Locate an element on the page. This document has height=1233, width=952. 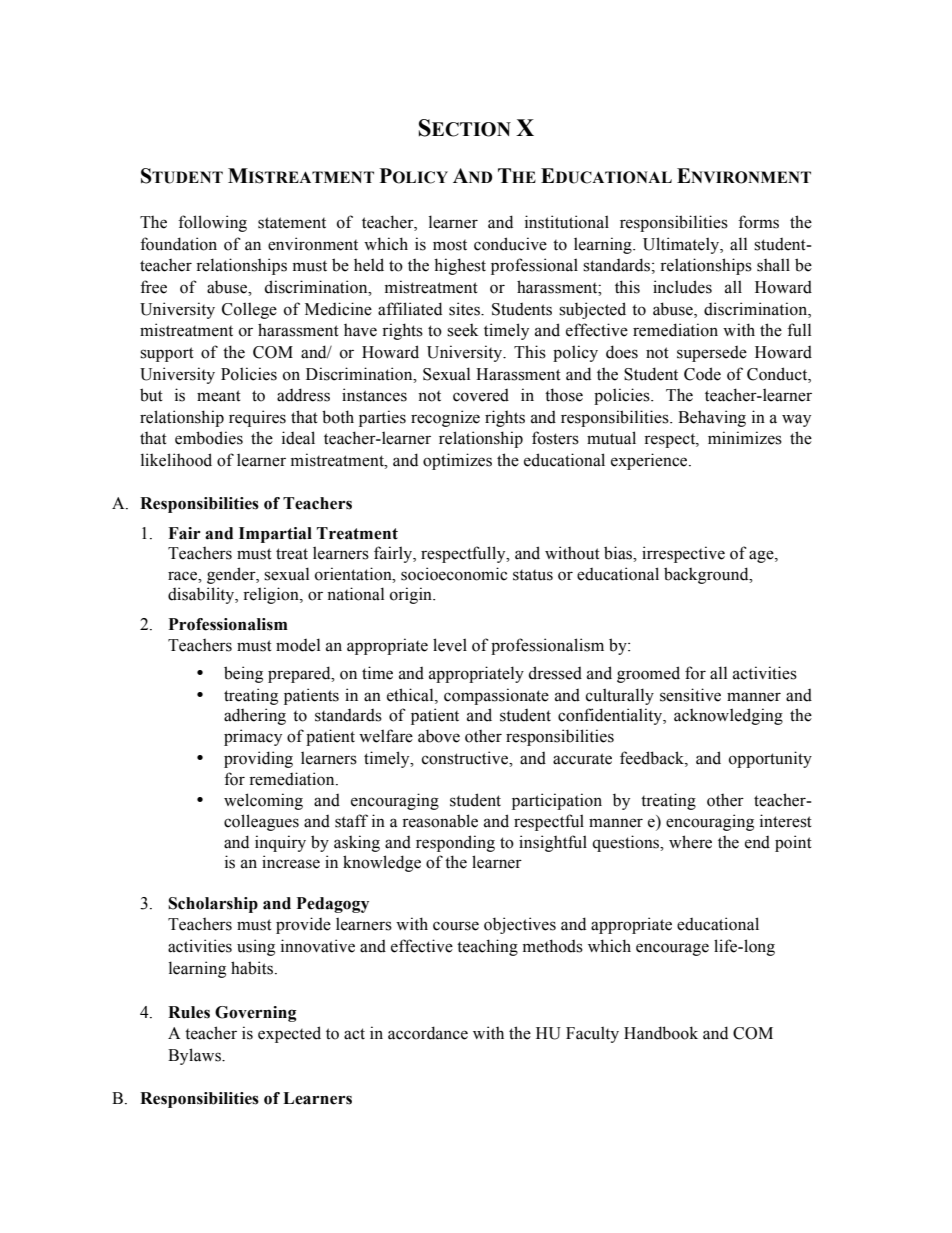
forms is located at coordinates (758, 222).
